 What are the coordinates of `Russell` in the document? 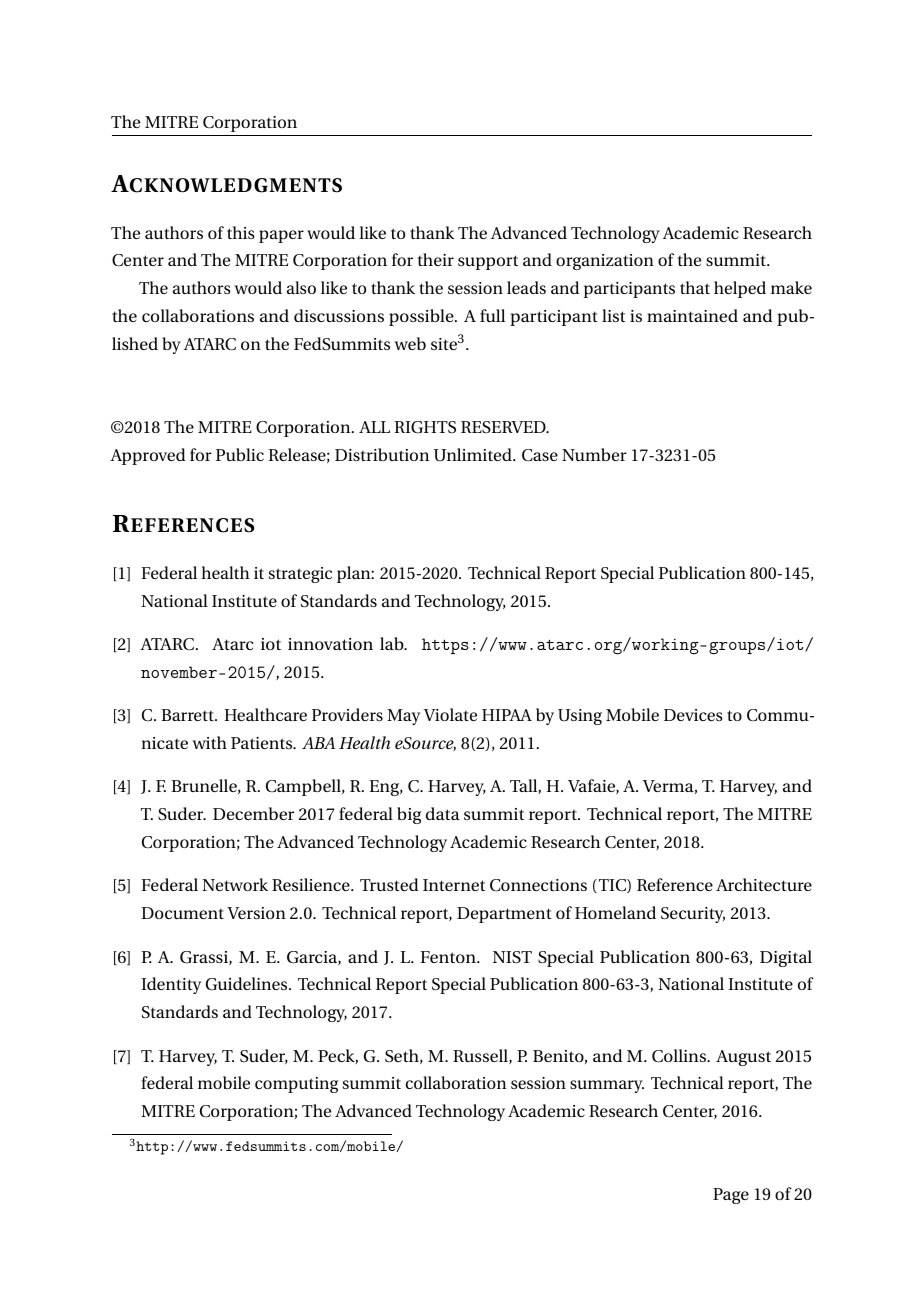 It's located at (481, 1056).
